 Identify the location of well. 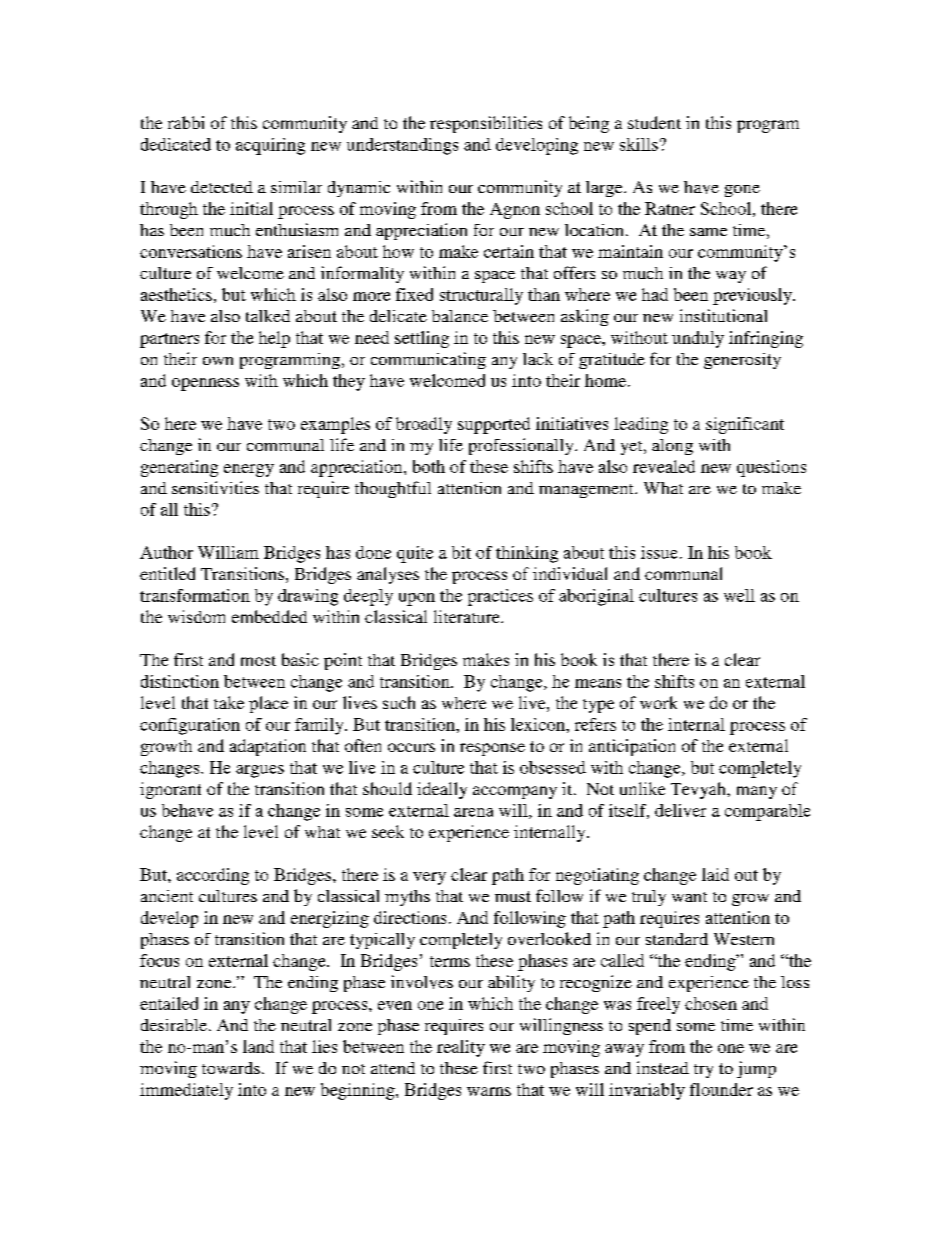
(739, 595).
